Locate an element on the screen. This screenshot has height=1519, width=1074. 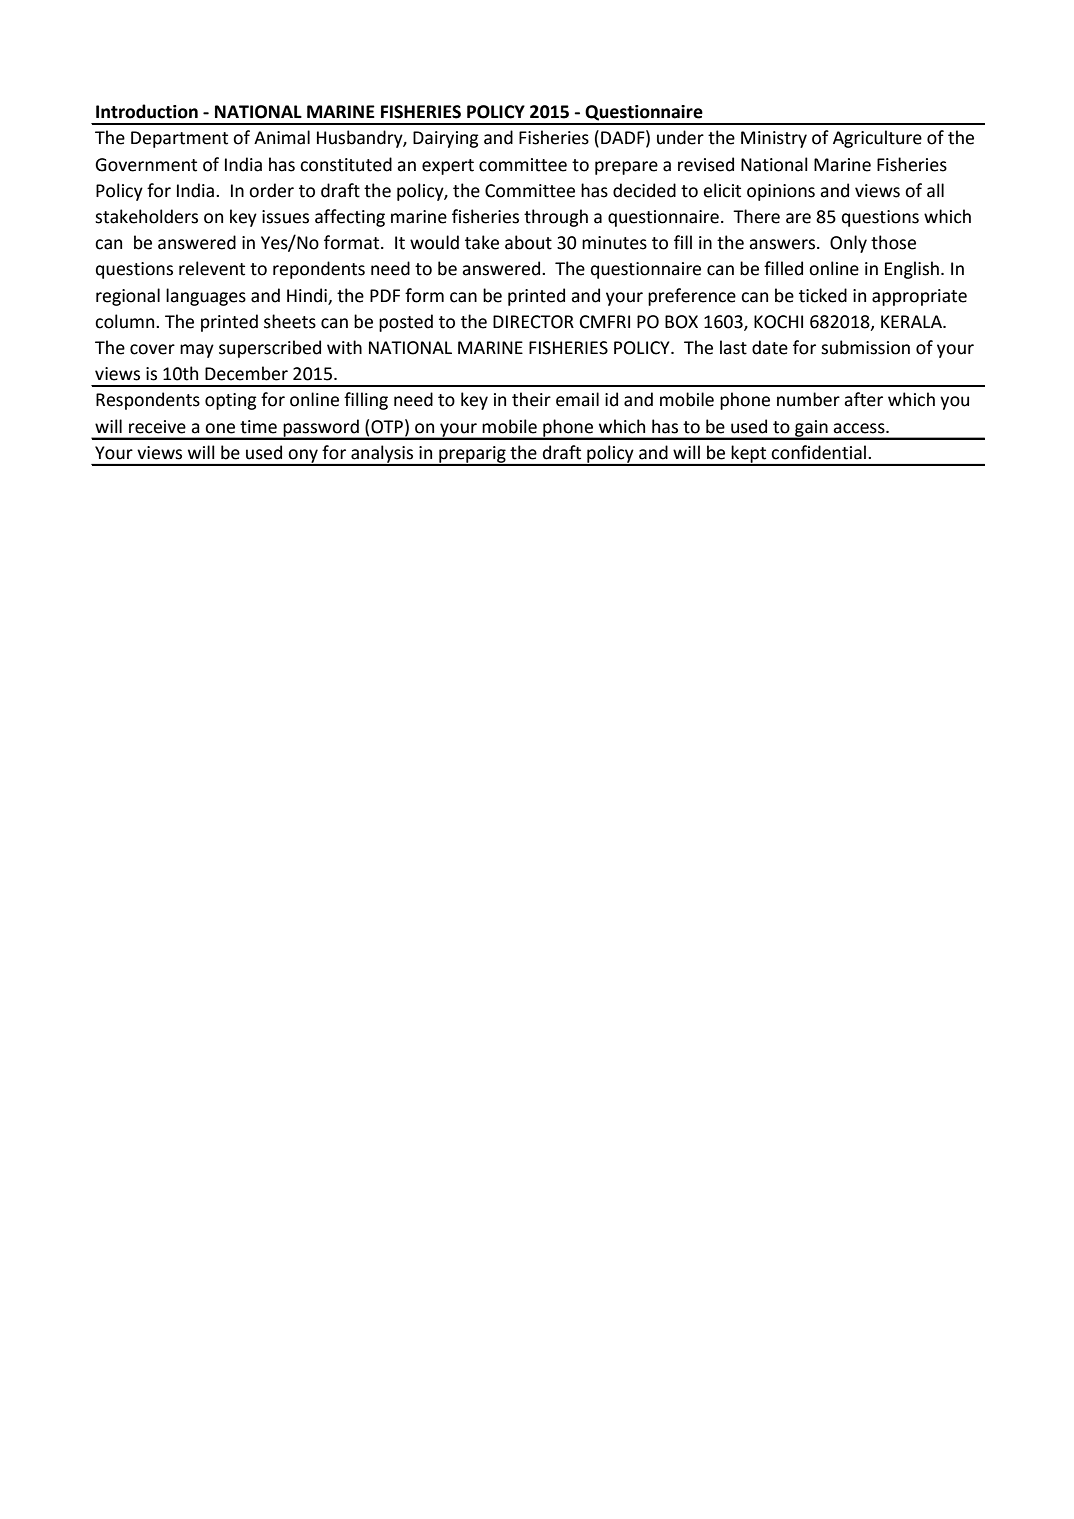
ony is located at coordinates (303, 457).
